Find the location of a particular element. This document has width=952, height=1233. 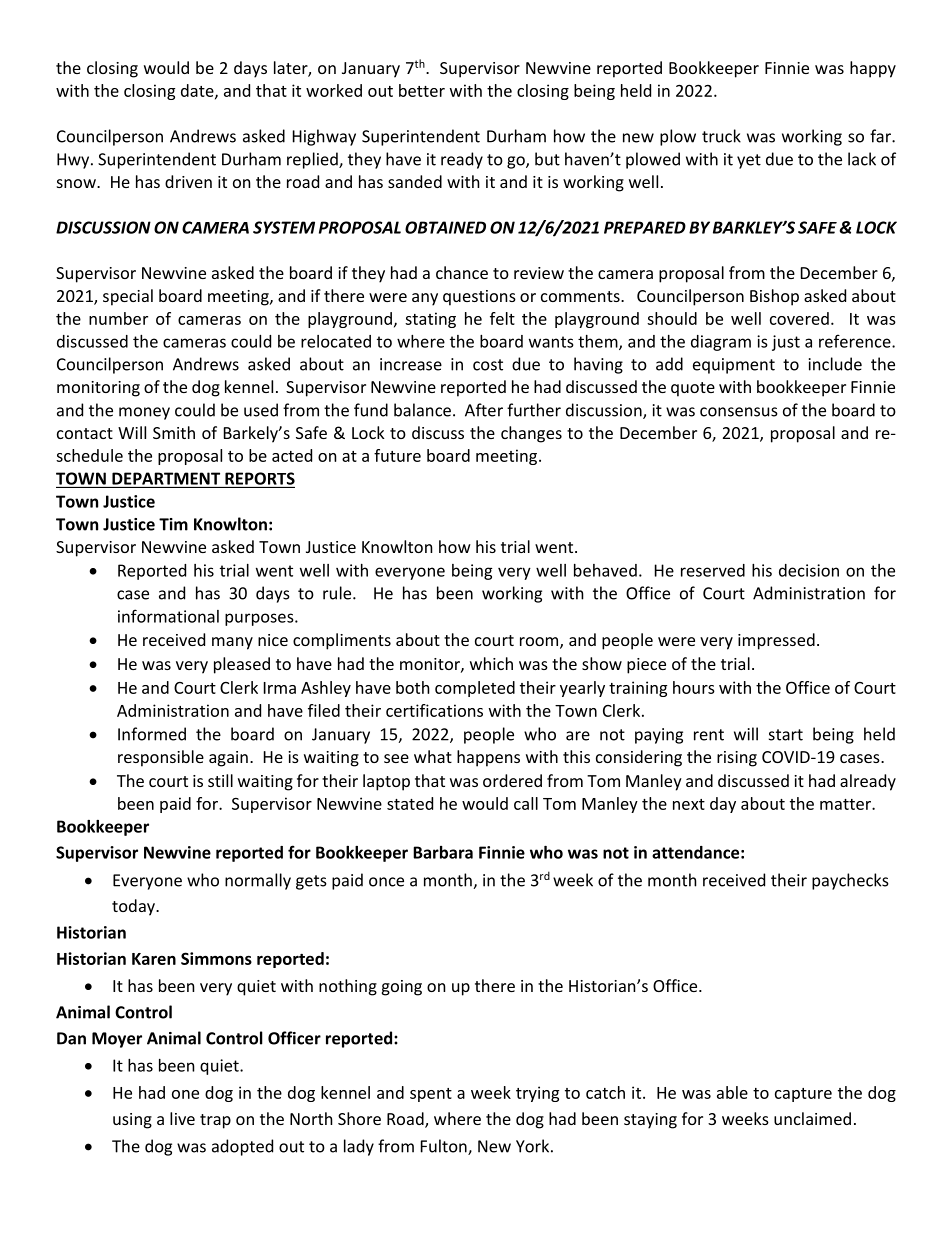

number is located at coordinates (118, 318).
